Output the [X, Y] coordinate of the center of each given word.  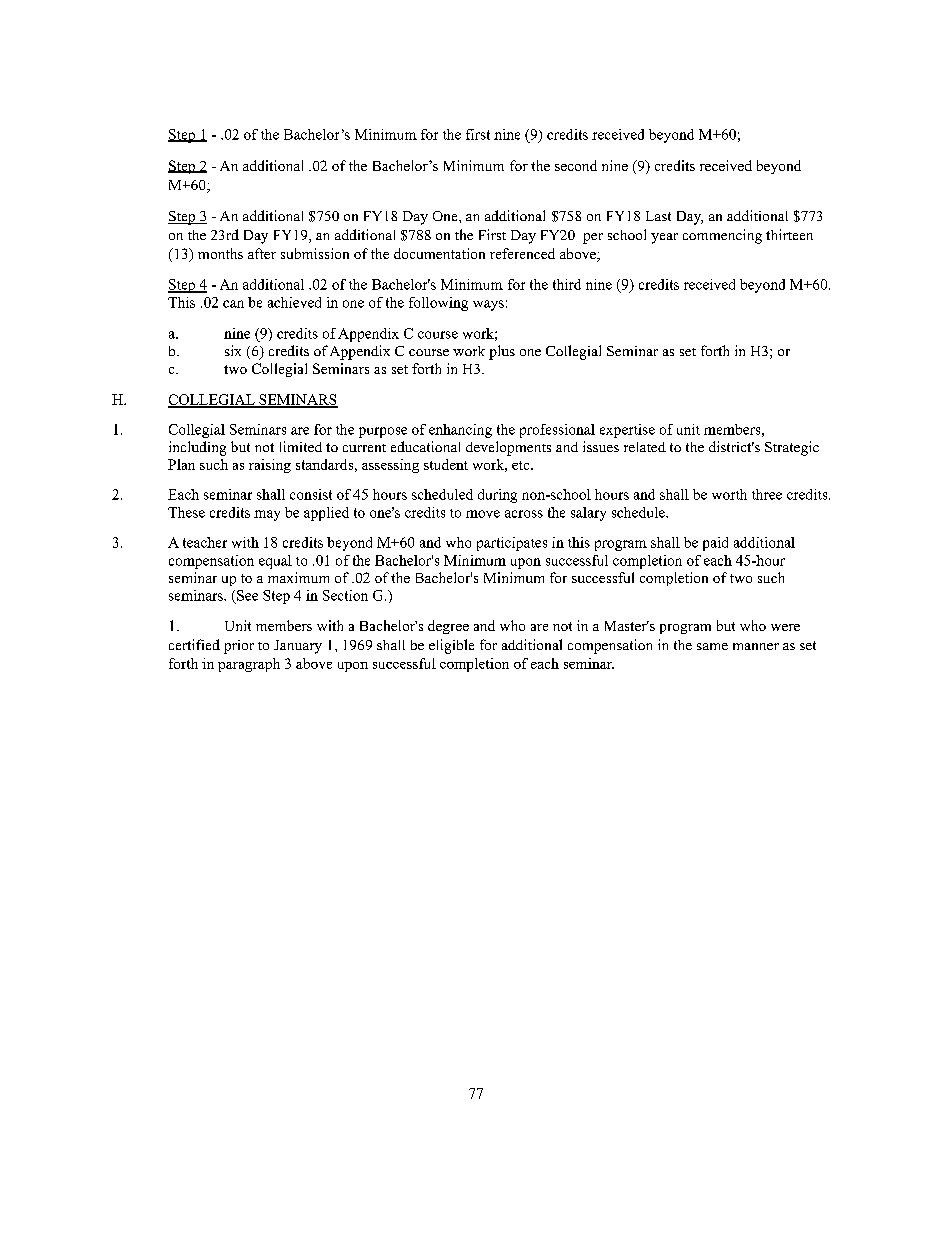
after [262, 253]
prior [239, 647]
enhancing [460, 431]
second [576, 165]
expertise [627, 431]
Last [658, 216]
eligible [451, 646]
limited [301, 446]
